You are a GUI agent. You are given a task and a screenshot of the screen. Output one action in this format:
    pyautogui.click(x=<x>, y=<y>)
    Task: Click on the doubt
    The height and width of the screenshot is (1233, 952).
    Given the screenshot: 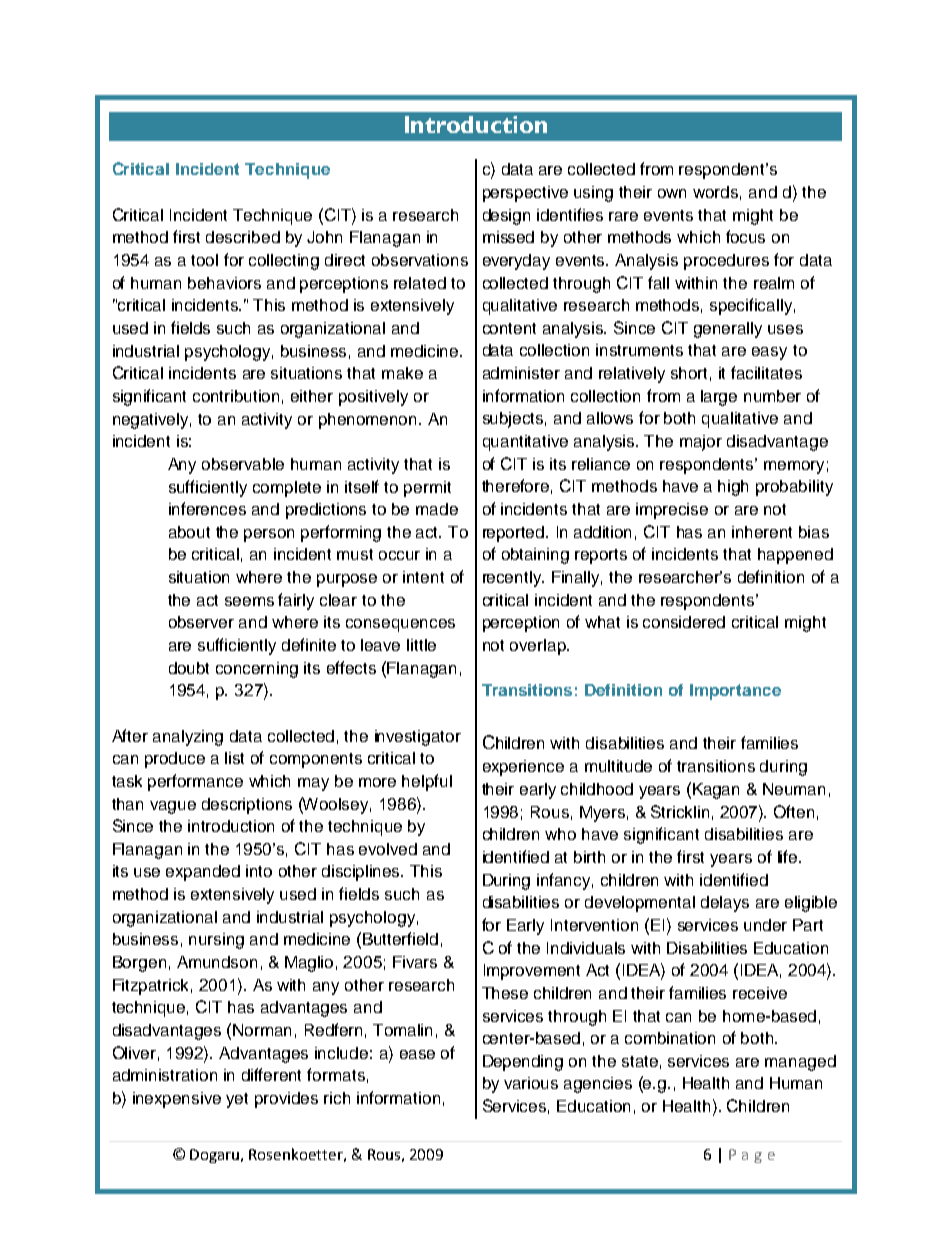 What is the action you would take?
    pyautogui.click(x=189, y=668)
